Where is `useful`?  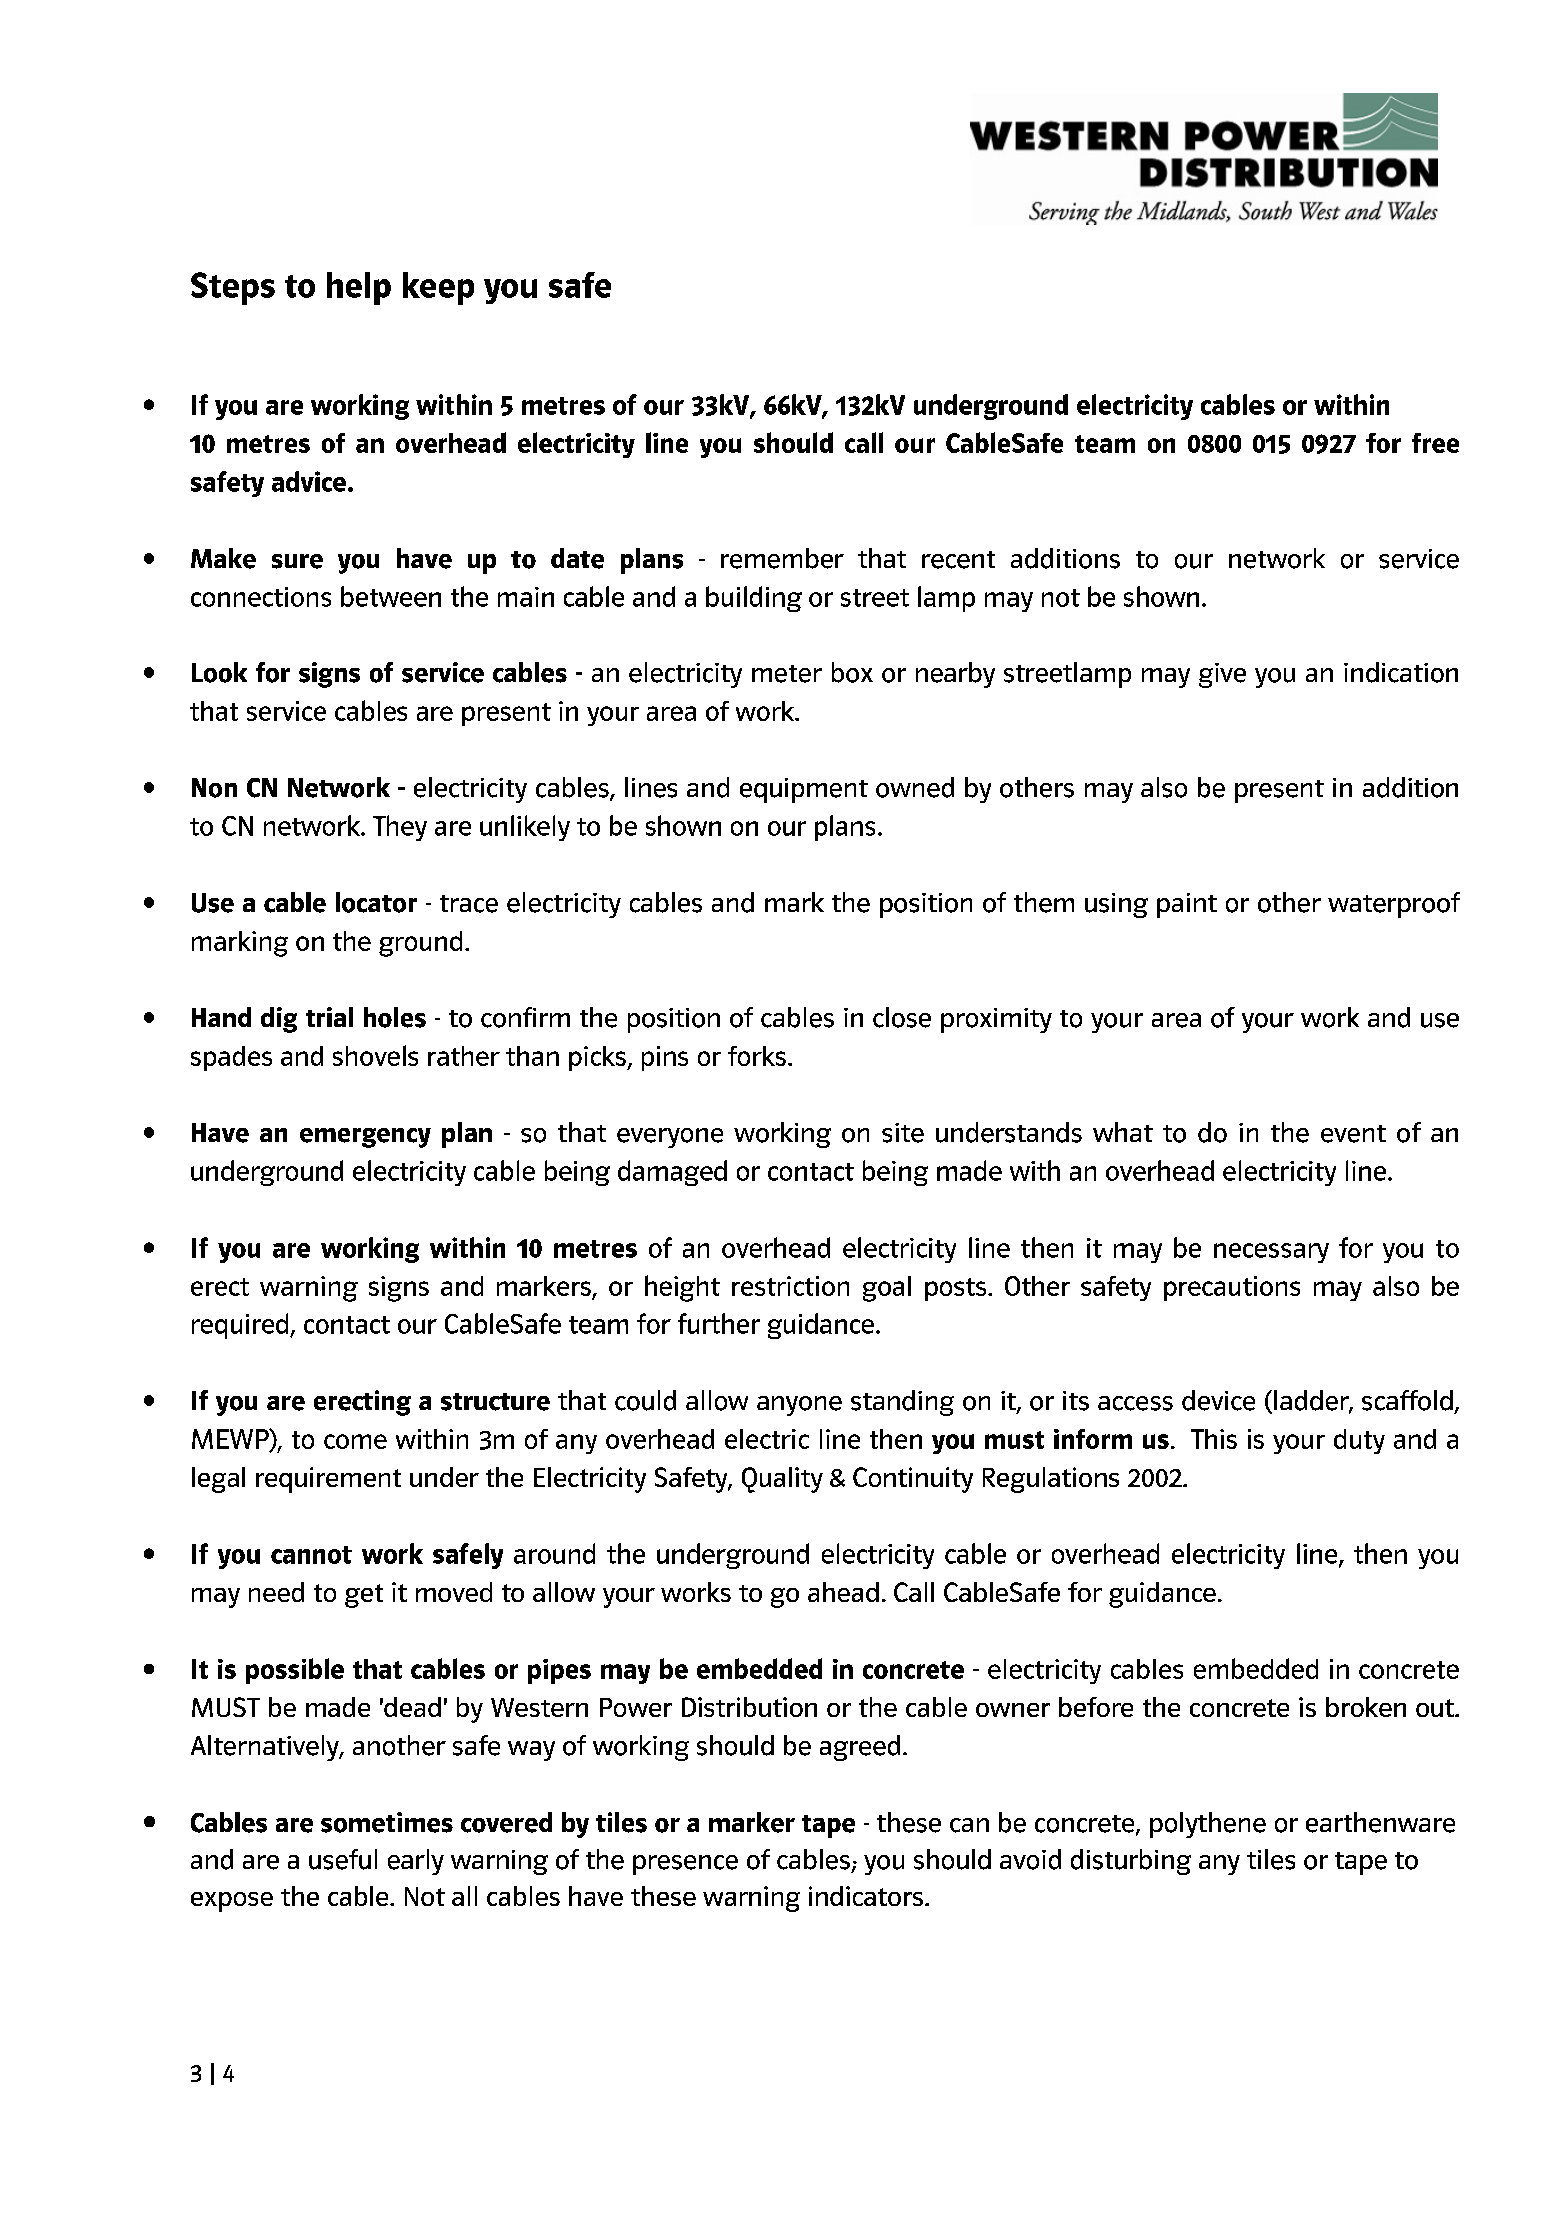
useful is located at coordinates (343, 1859).
